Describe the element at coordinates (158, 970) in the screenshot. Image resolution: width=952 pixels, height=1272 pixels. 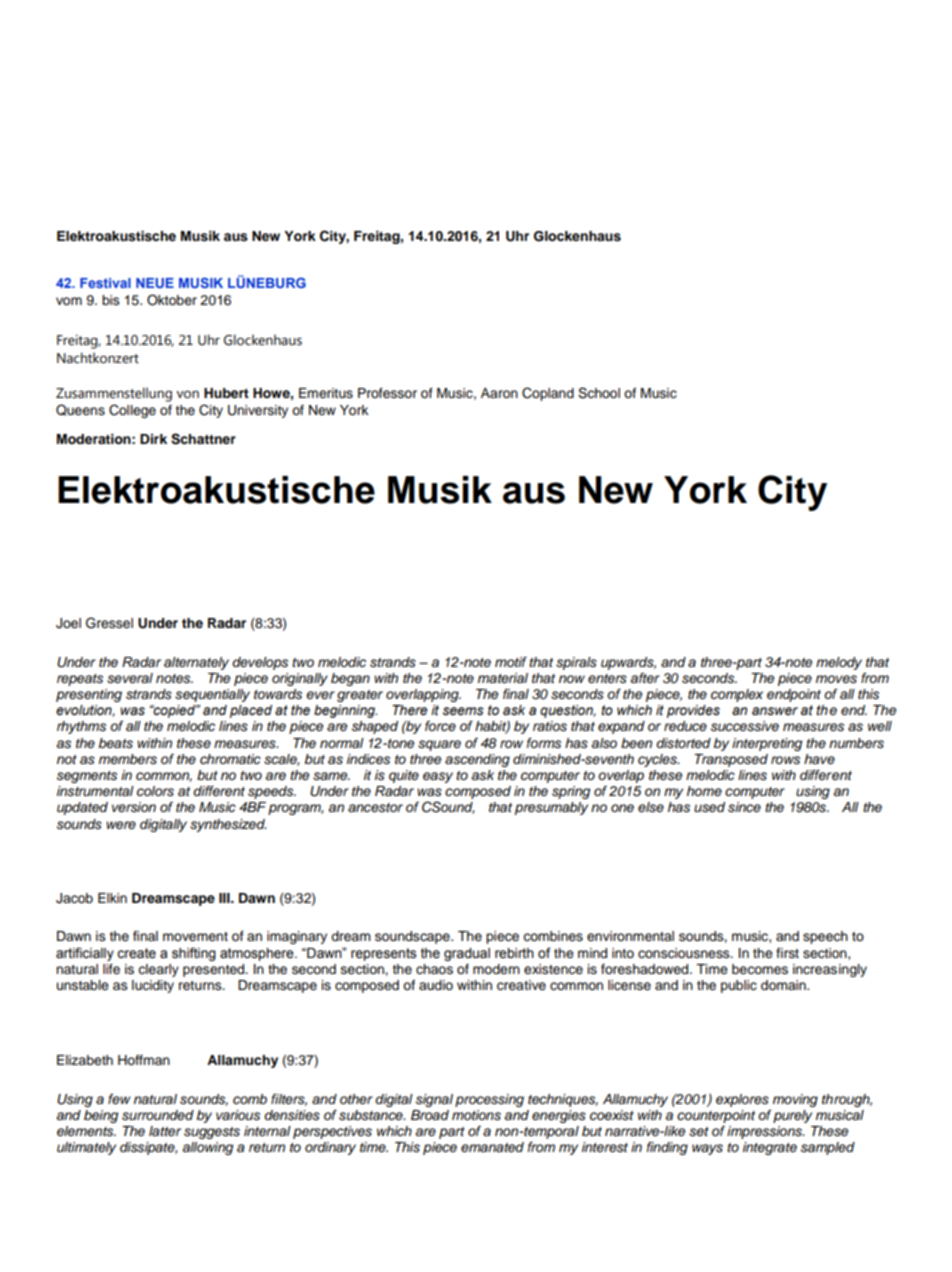
I see `clearly` at that location.
